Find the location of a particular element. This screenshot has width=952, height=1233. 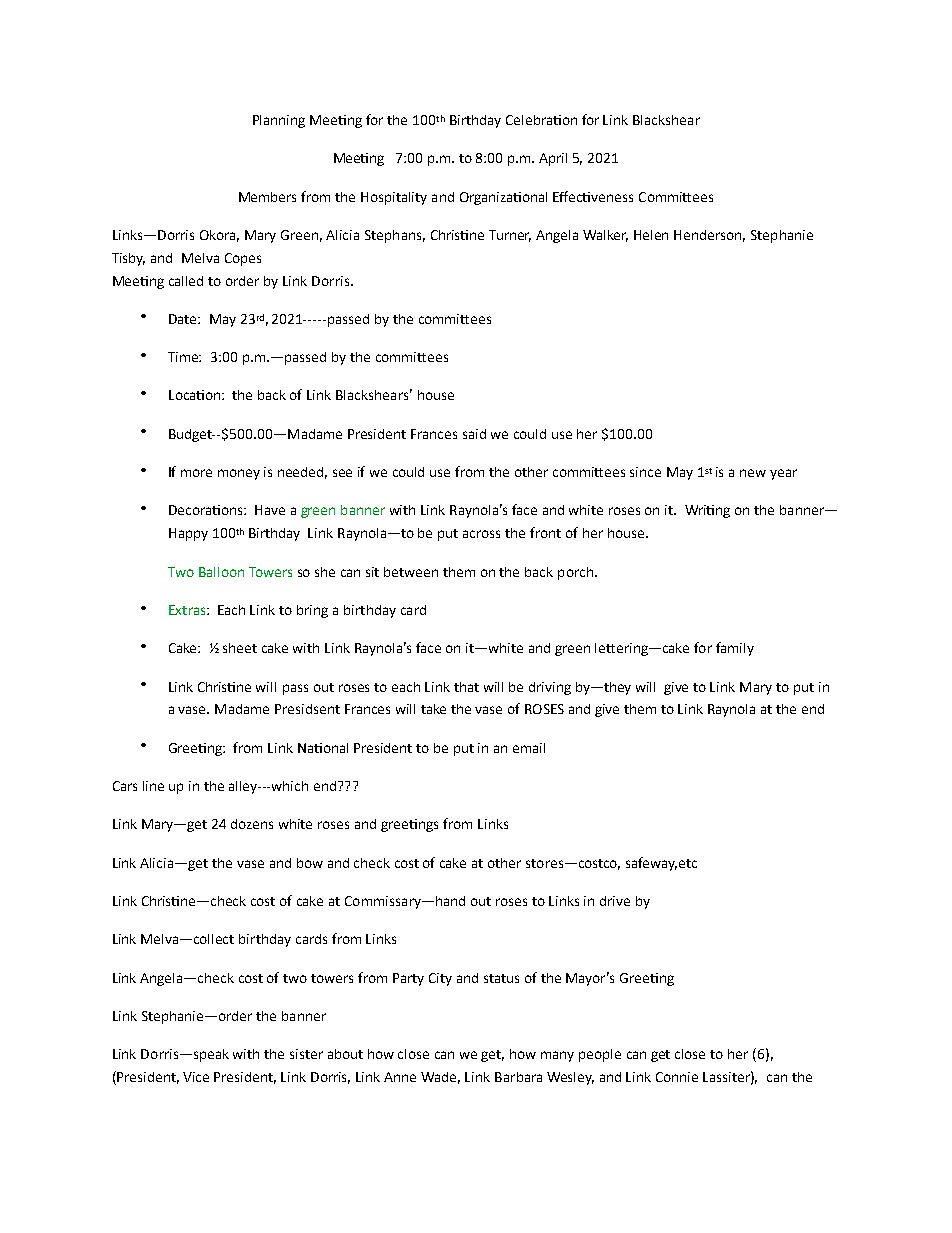

Vice is located at coordinates (196, 1077).
